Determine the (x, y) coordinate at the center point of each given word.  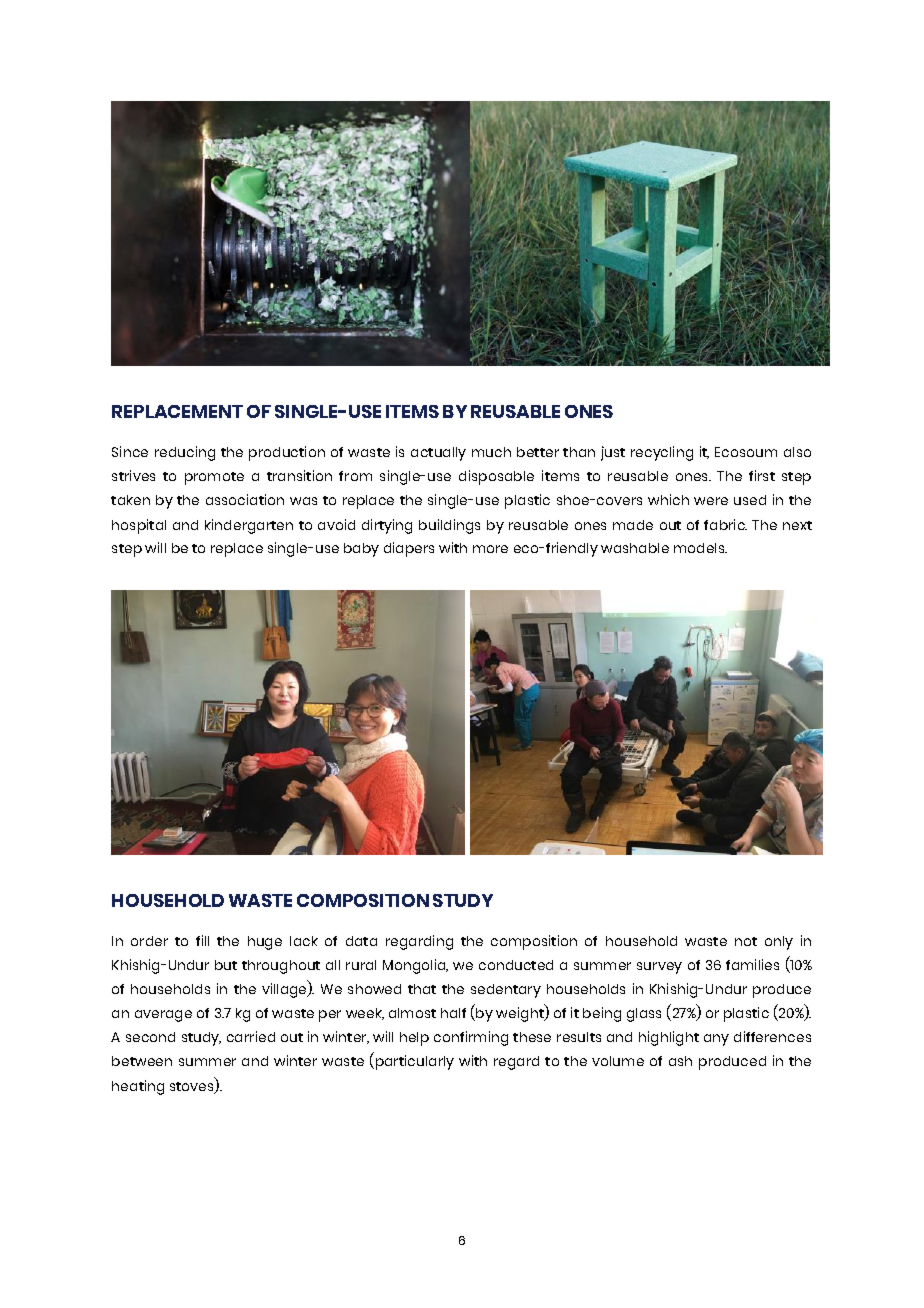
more (490, 549)
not (746, 941)
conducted (516, 965)
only (779, 943)
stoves (193, 1088)
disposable (496, 477)
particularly (415, 1062)
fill (202, 940)
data (361, 941)
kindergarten (249, 526)
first (762, 475)
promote (214, 478)
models (700, 548)
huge (265, 943)
